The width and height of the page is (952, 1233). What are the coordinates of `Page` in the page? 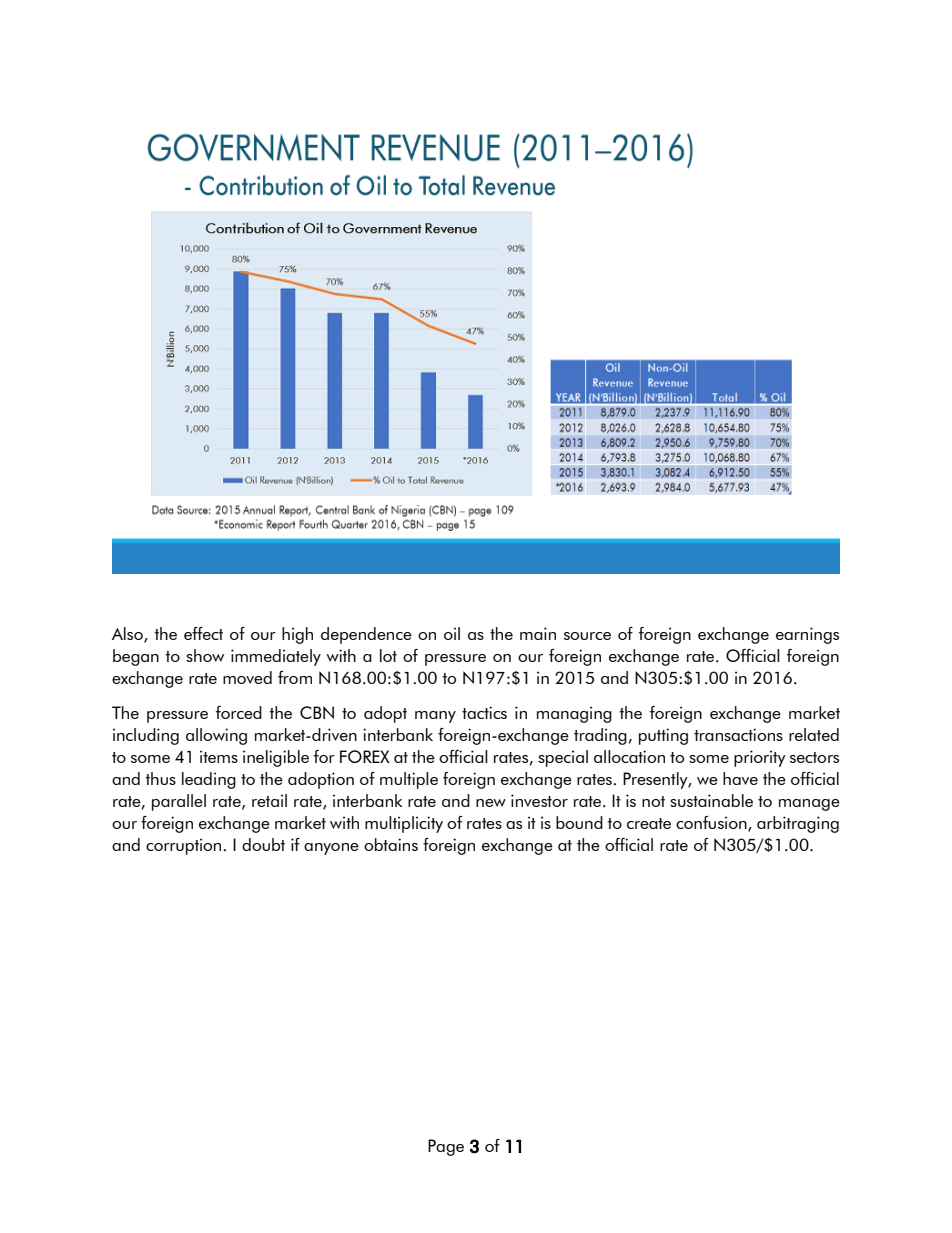 It's located at (446, 1147).
